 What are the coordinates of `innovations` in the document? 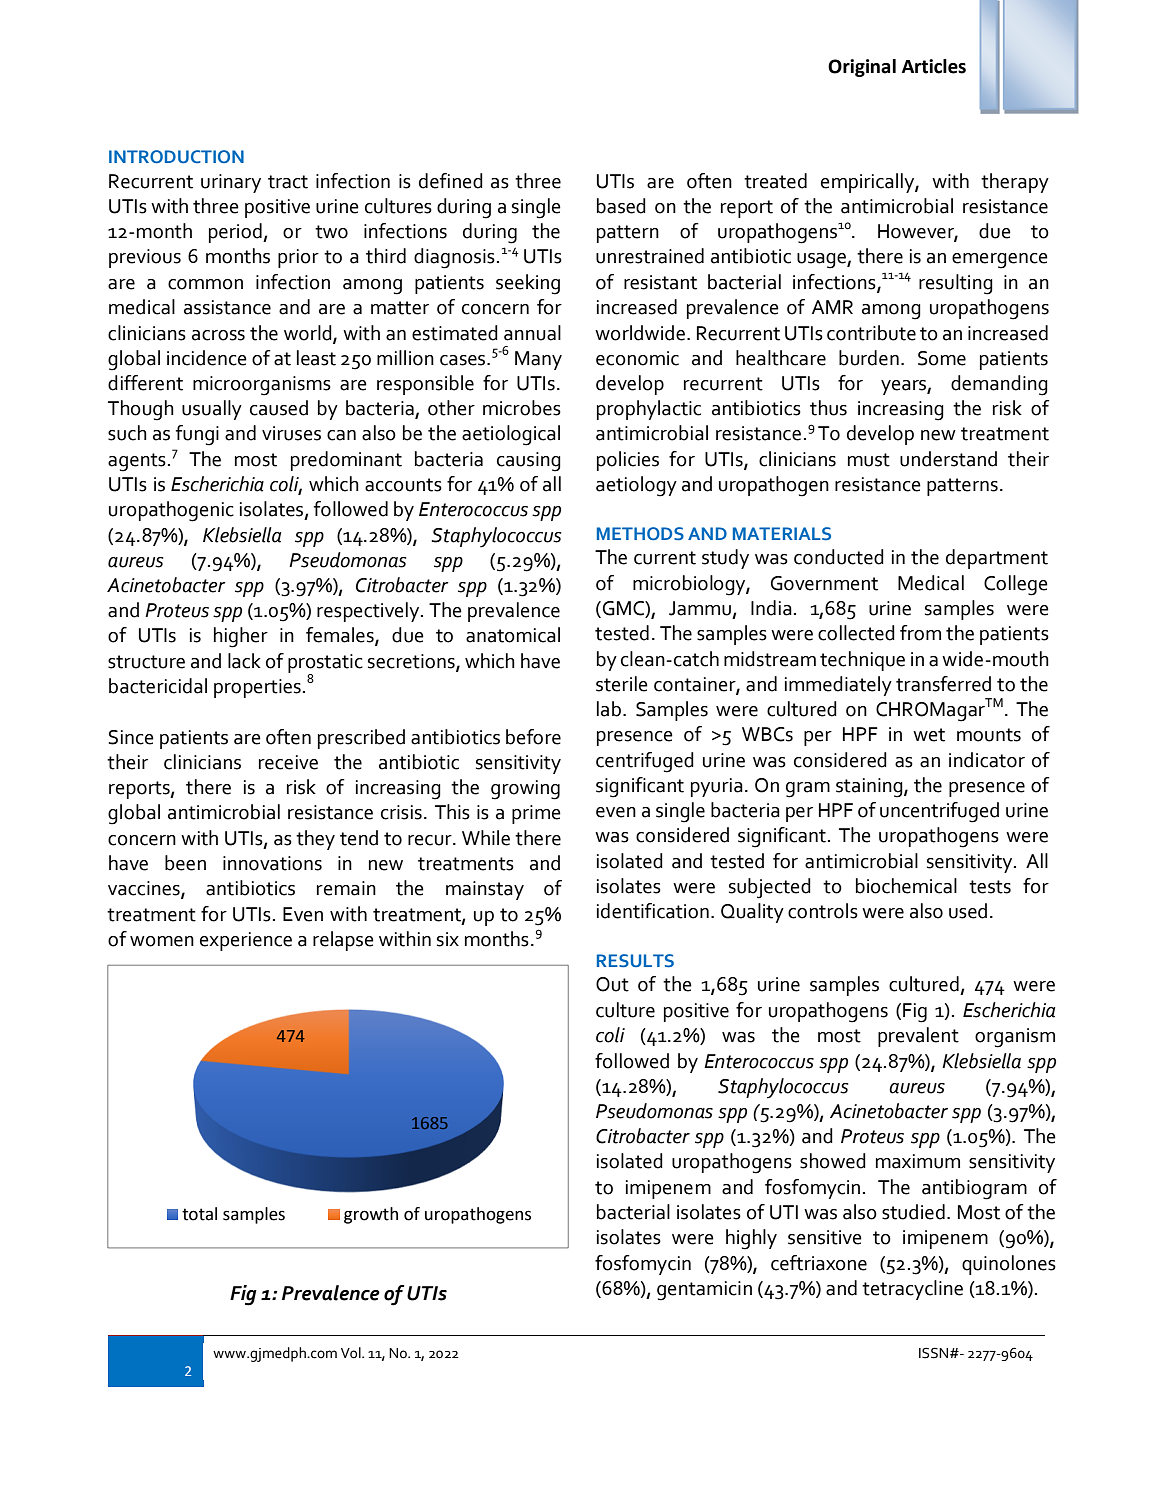 It's located at (272, 863).
